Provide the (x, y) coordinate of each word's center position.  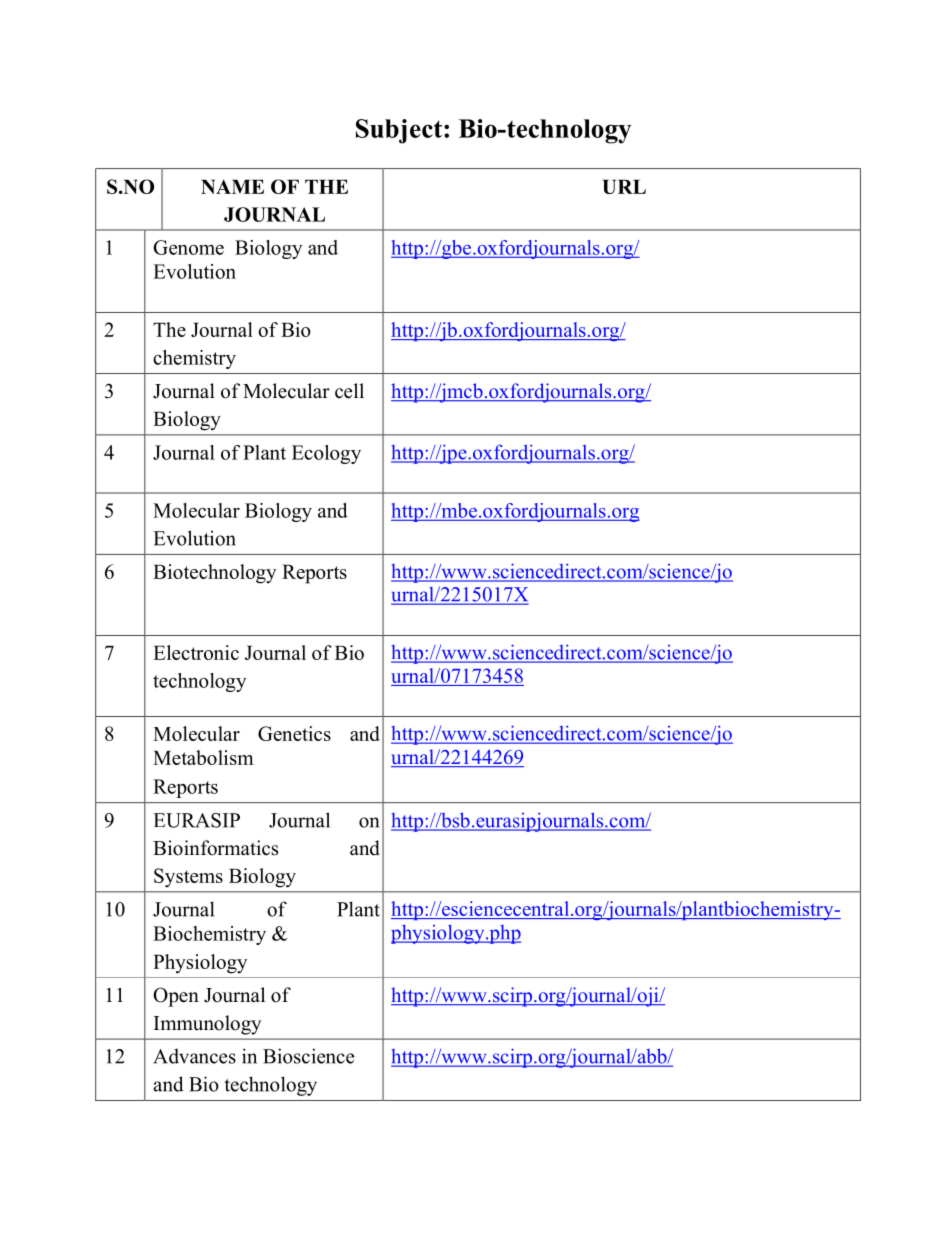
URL (624, 186)
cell (349, 391)
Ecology (326, 454)
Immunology (207, 1025)
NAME (232, 186)
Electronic (196, 652)
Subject (400, 131)
